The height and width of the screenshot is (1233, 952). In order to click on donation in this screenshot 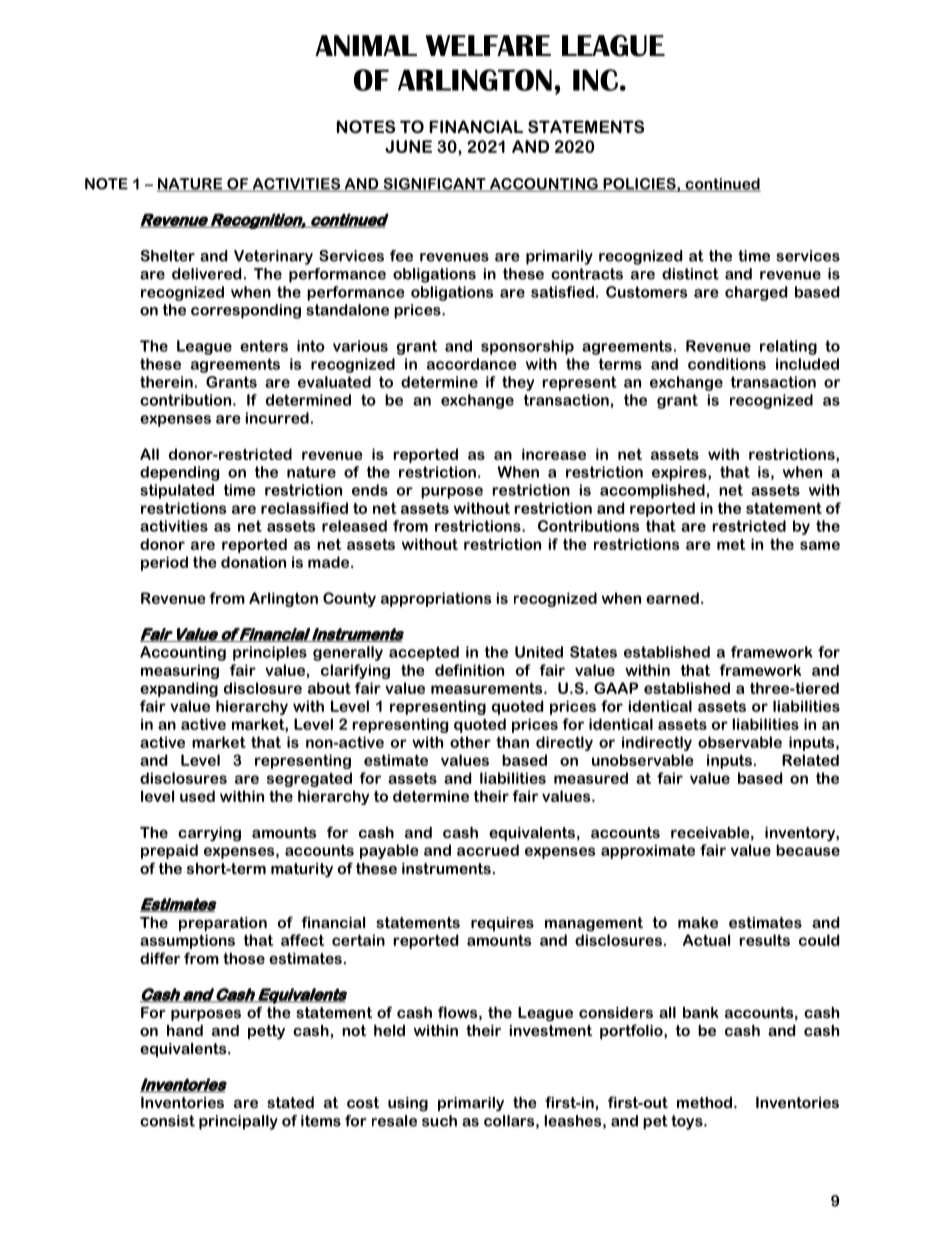, I will do `click(253, 562)`.
